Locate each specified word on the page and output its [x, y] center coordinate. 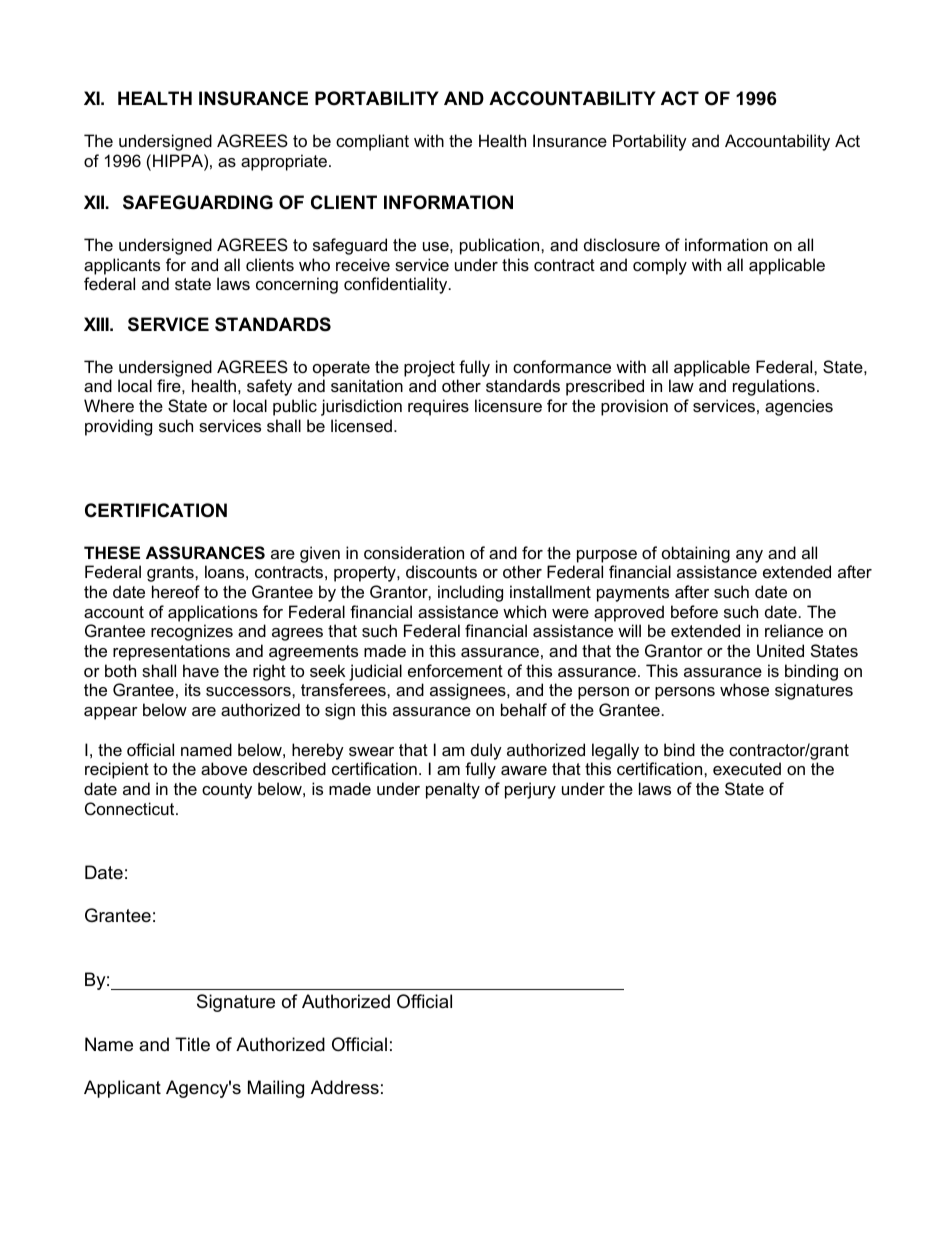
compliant [372, 142]
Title [192, 1044]
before [694, 611]
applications [213, 613]
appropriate [285, 162]
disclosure [622, 244]
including [470, 593]
